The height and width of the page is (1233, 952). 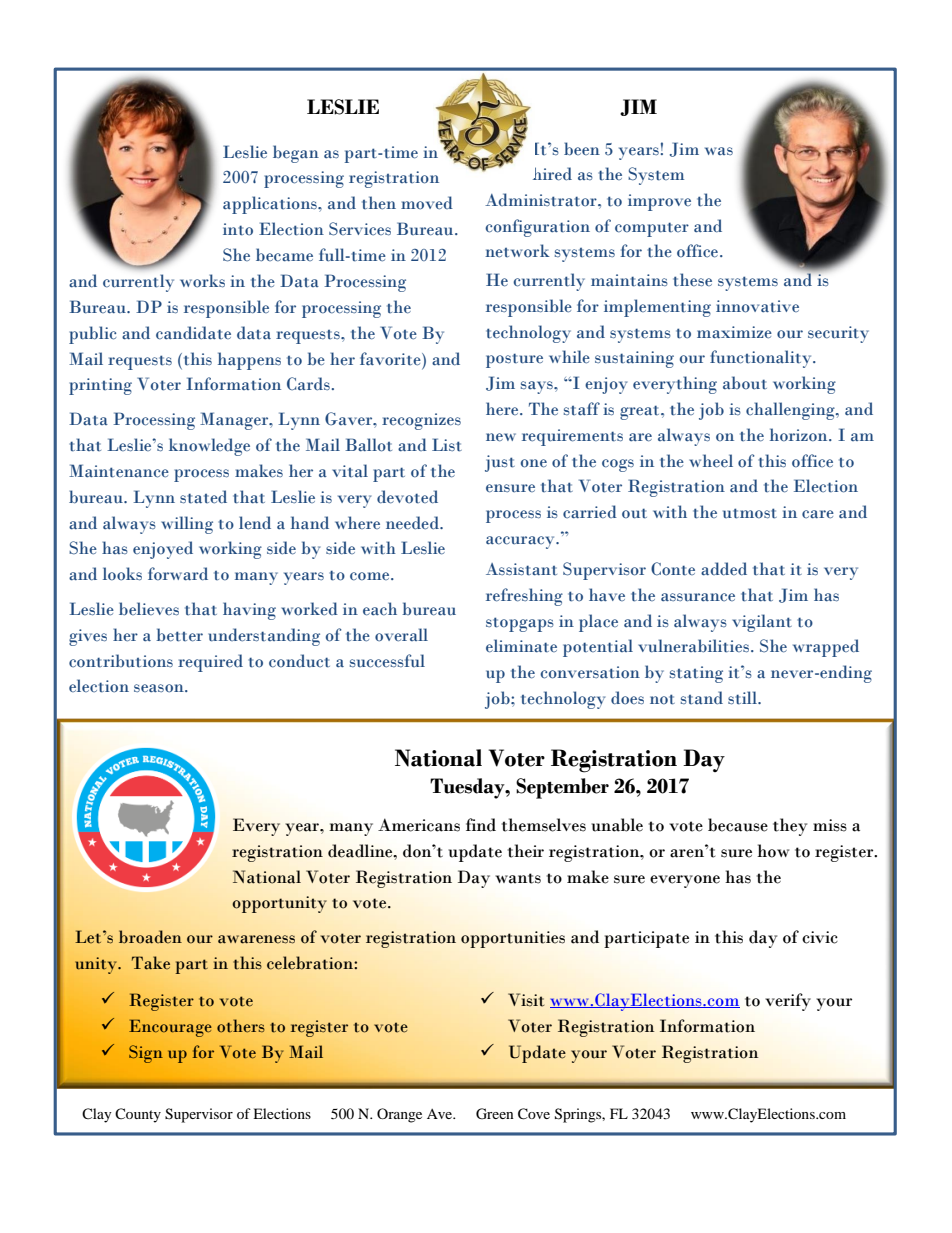 I want to click on Manager, so click(x=235, y=421).
